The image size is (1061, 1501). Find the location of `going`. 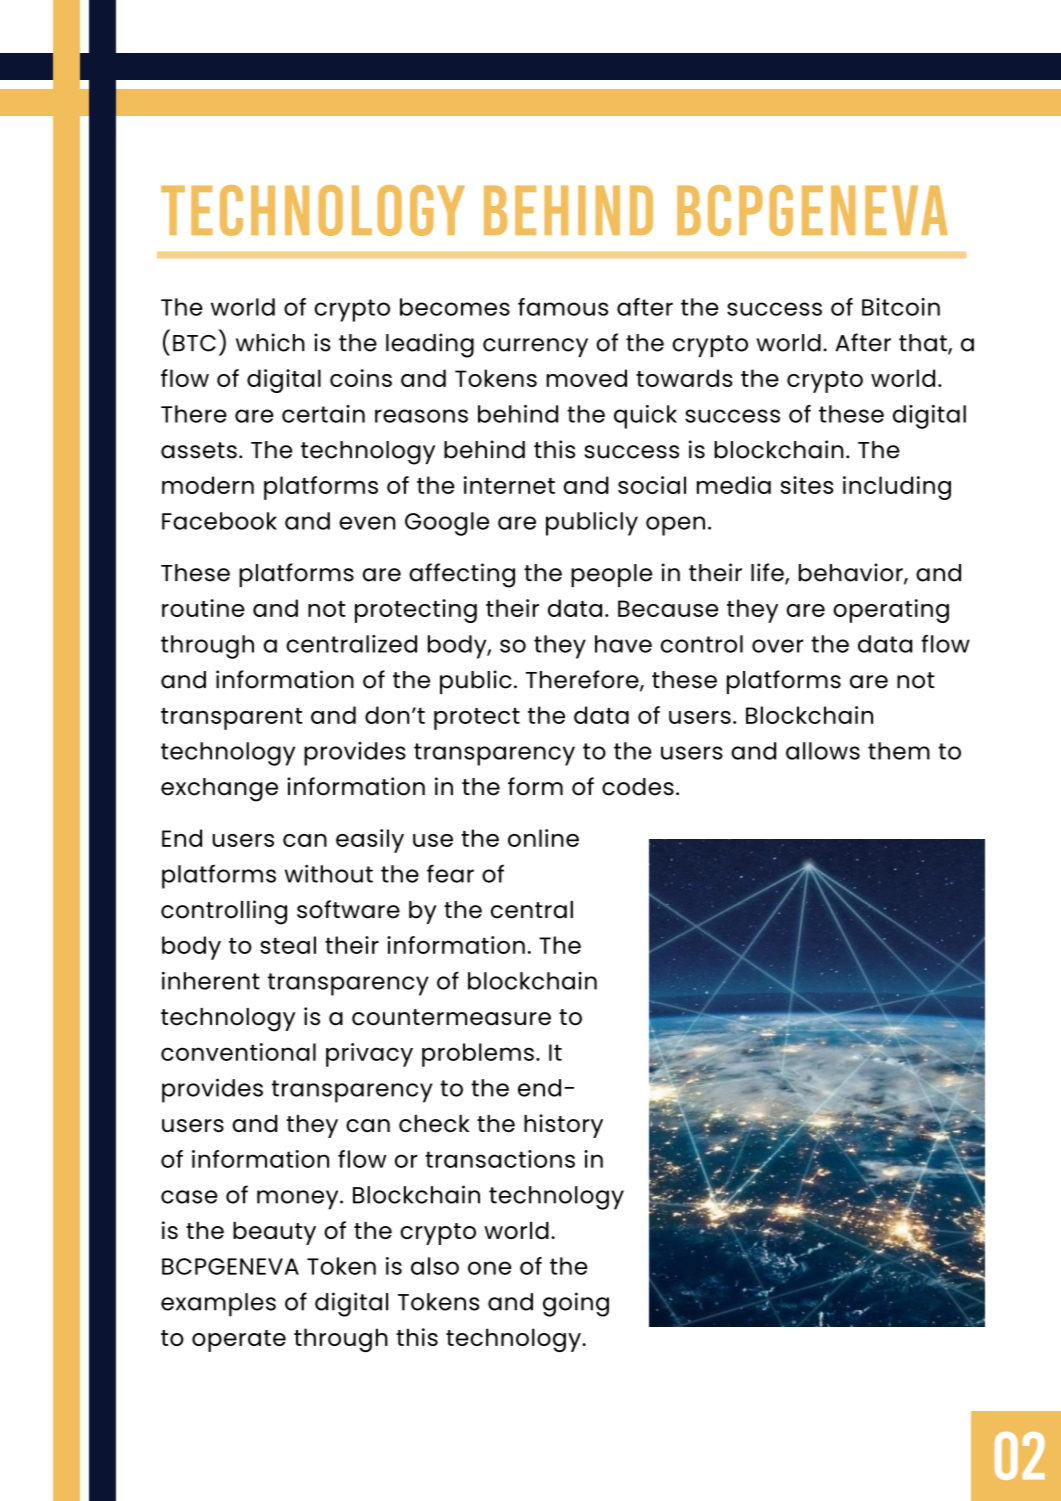

going is located at coordinates (576, 1304).
